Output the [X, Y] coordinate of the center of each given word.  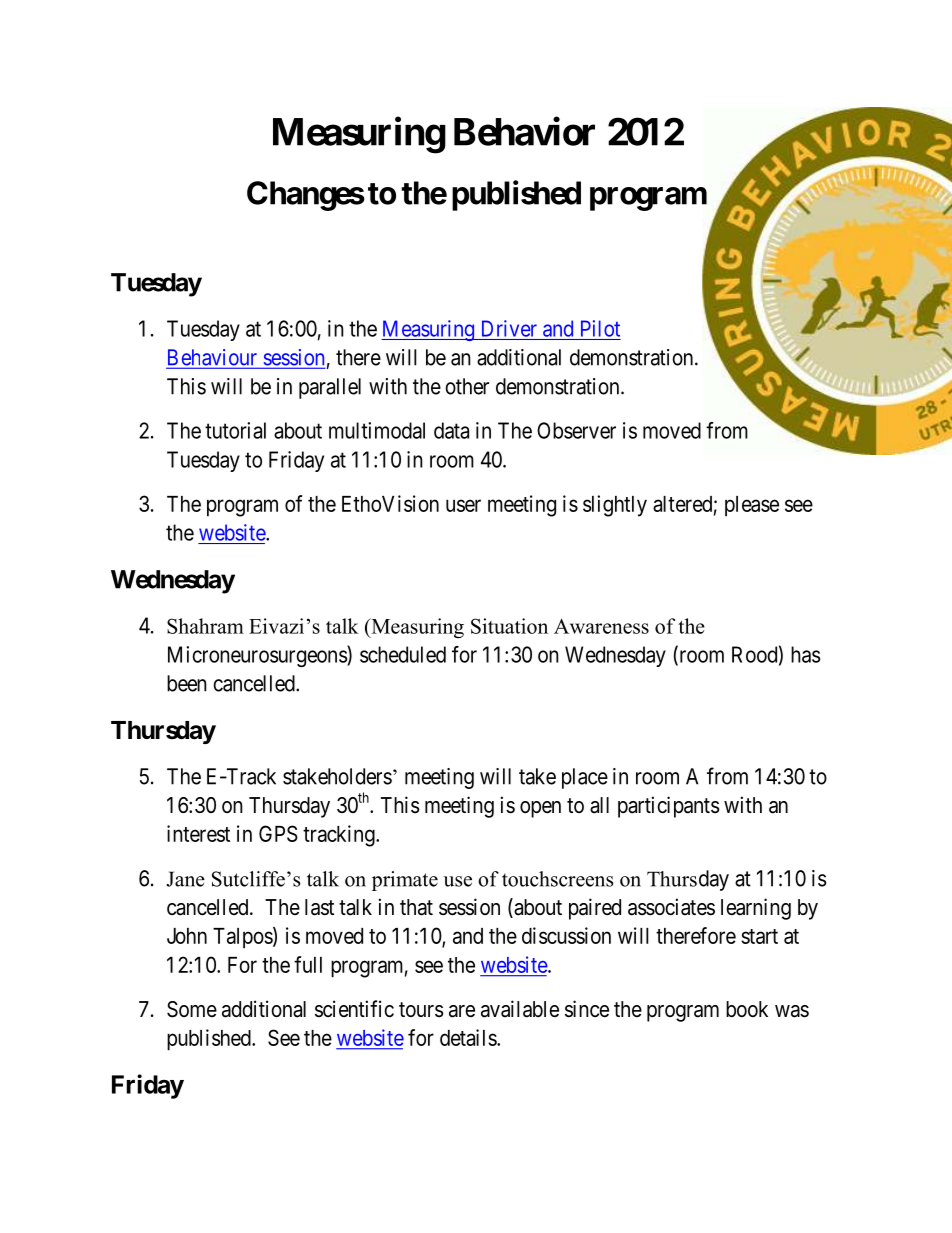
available [520, 1009]
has [805, 654]
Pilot [600, 328]
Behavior [524, 131]
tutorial [235, 430]
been [187, 683]
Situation [509, 626]
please [752, 506]
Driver [509, 328]
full [308, 964]
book [747, 1009]
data [451, 430]
